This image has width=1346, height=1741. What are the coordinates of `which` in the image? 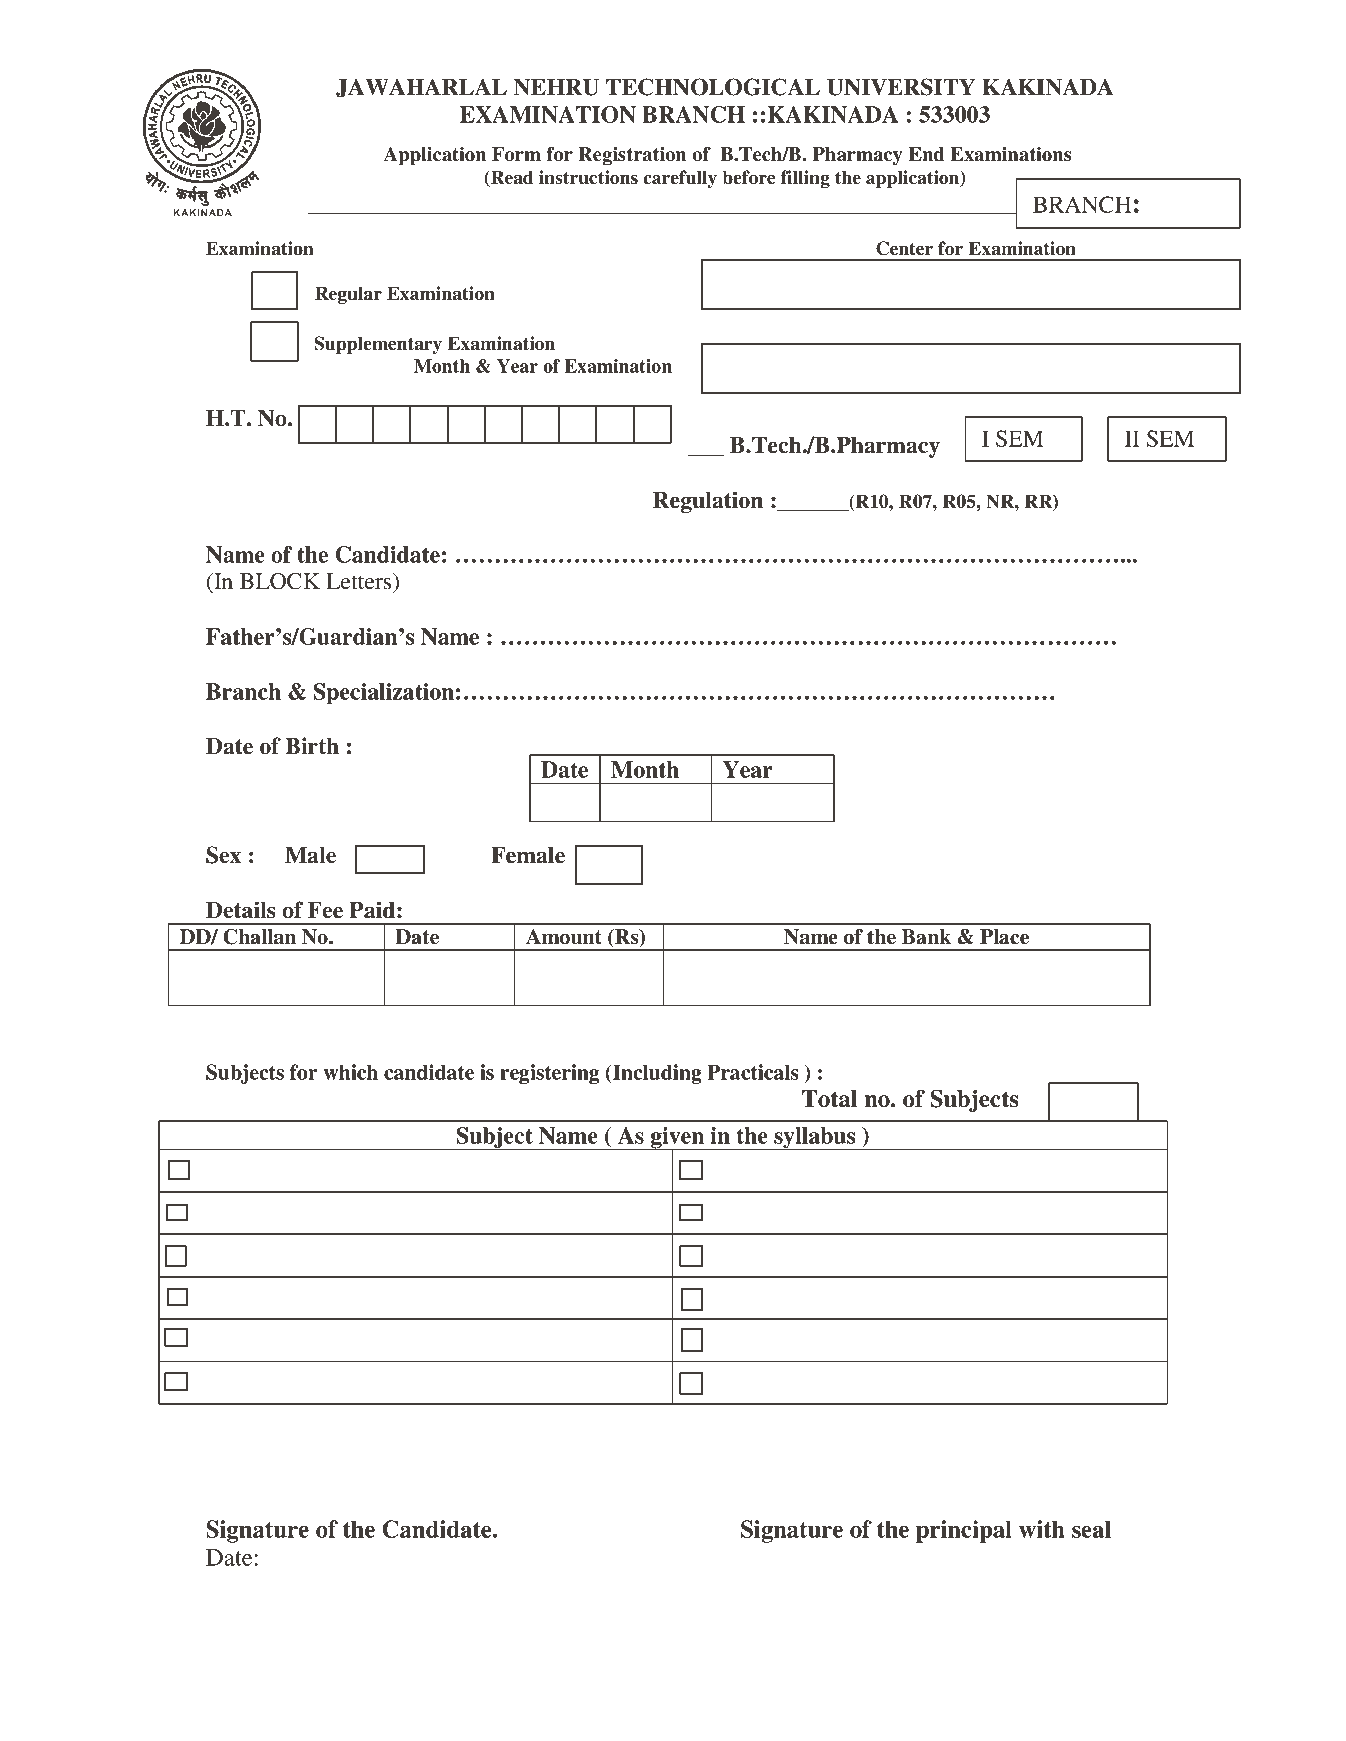 It's located at (350, 1072).
